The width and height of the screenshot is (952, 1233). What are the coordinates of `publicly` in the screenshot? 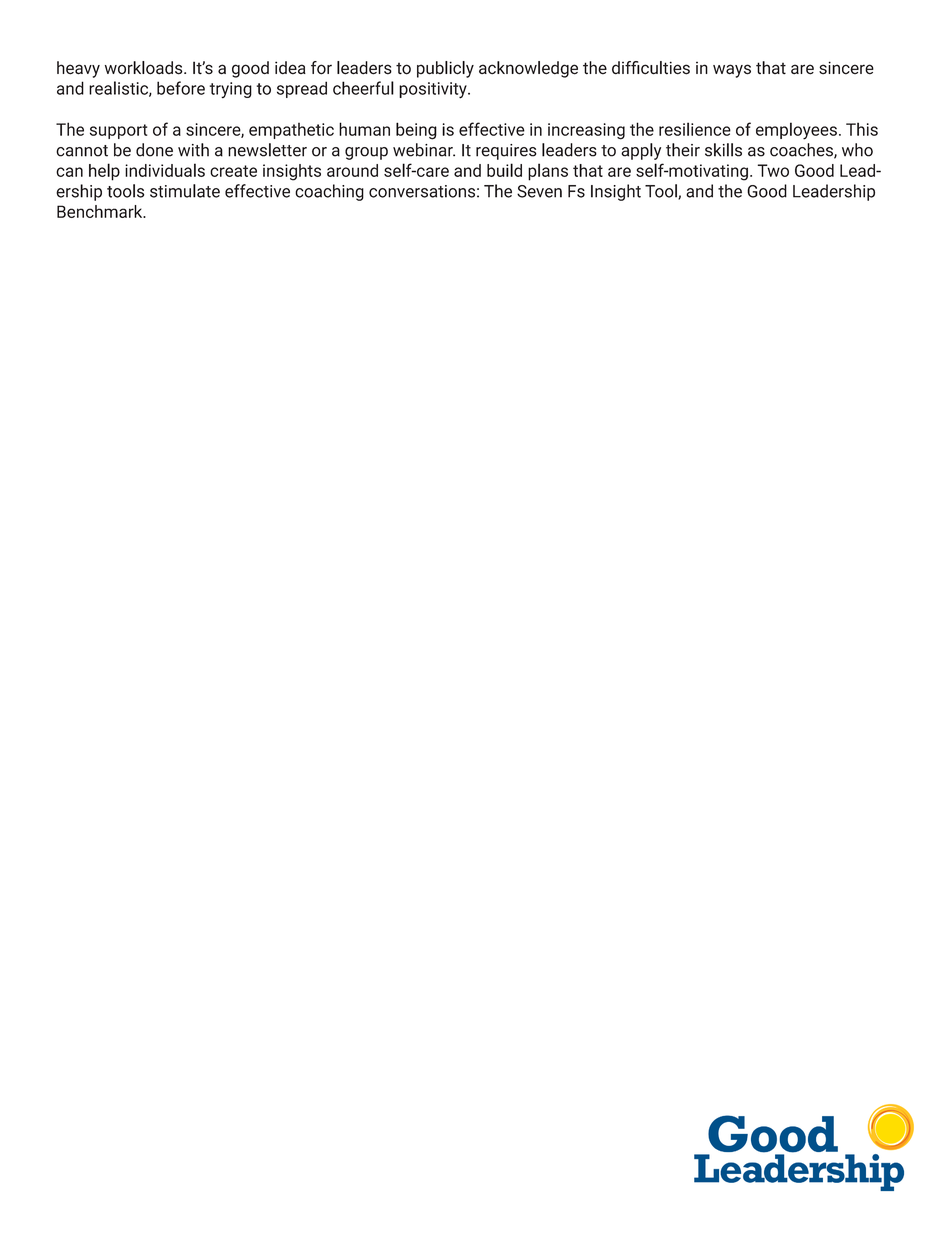 It's located at (445, 69).
